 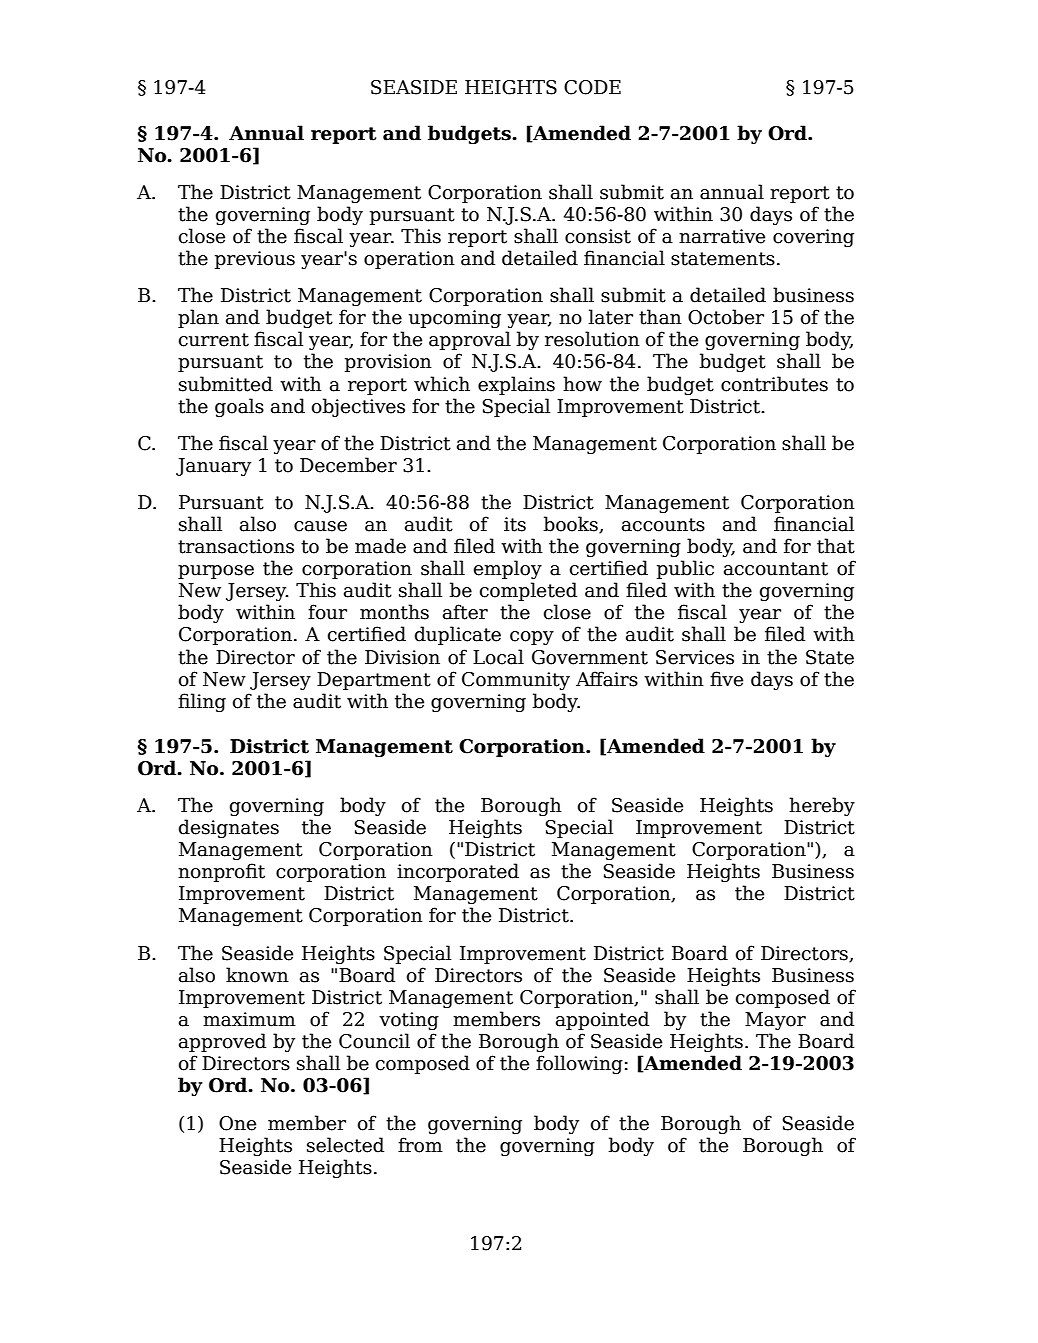 What do you see at coordinates (327, 612) in the page?
I see `four` at bounding box center [327, 612].
